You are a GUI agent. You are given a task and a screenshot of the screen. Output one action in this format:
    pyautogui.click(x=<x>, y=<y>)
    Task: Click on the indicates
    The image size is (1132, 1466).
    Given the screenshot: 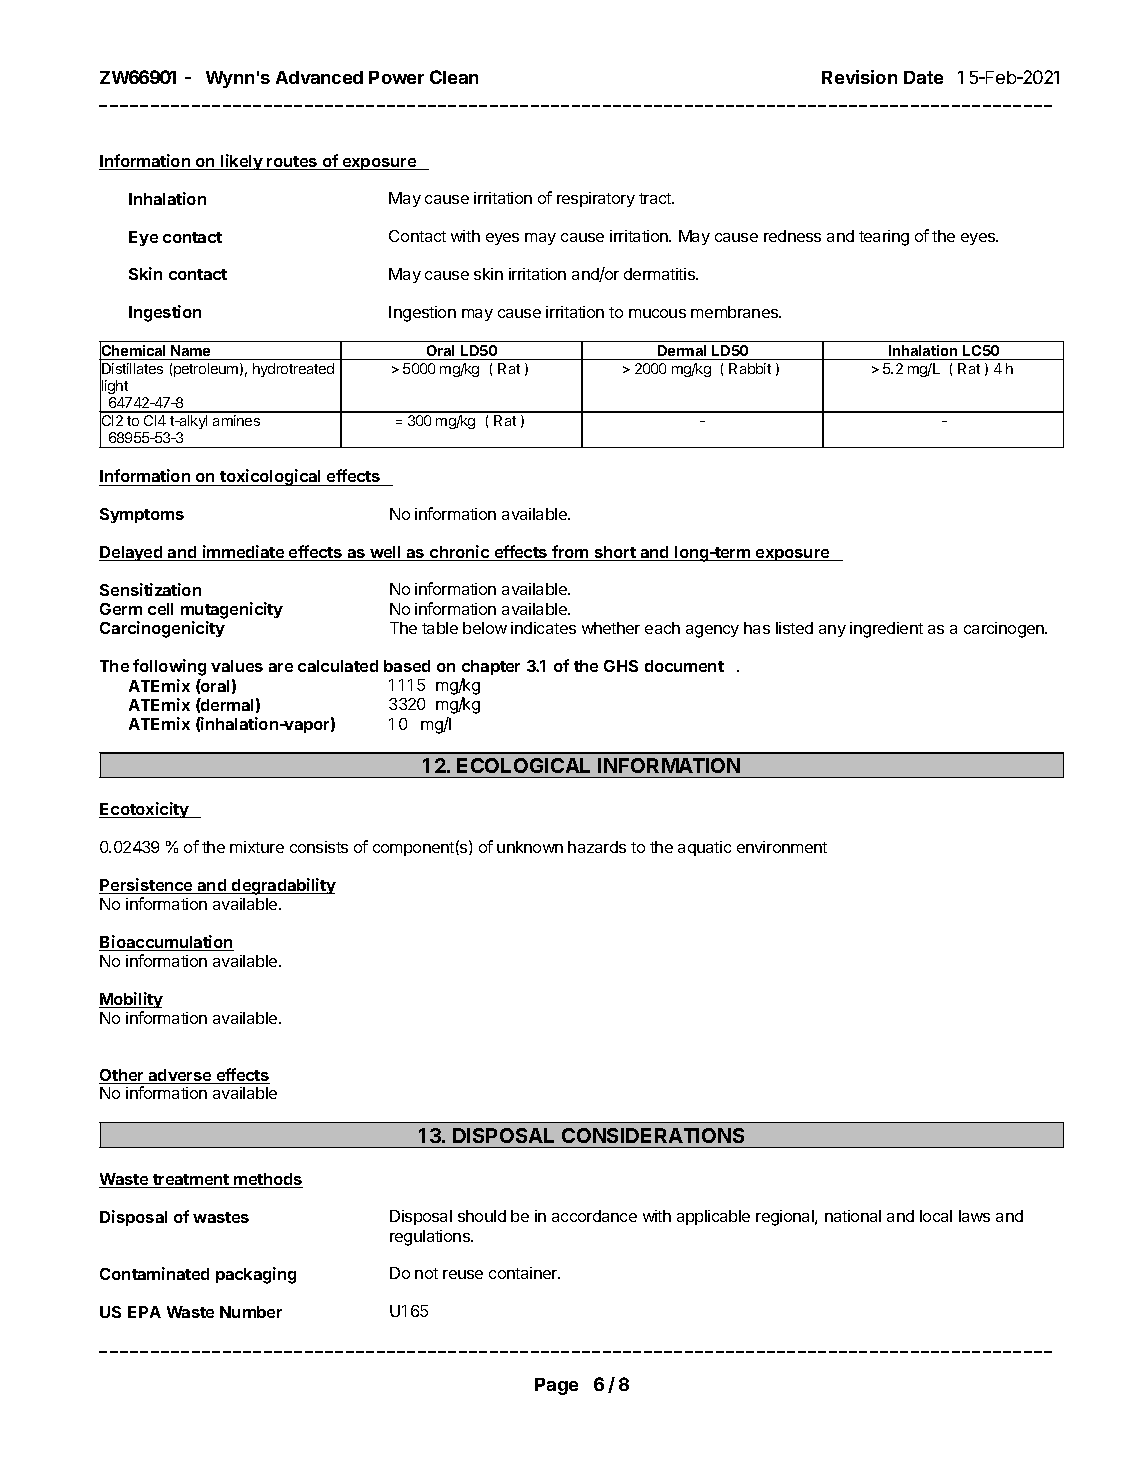 What is the action you would take?
    pyautogui.click(x=543, y=628)
